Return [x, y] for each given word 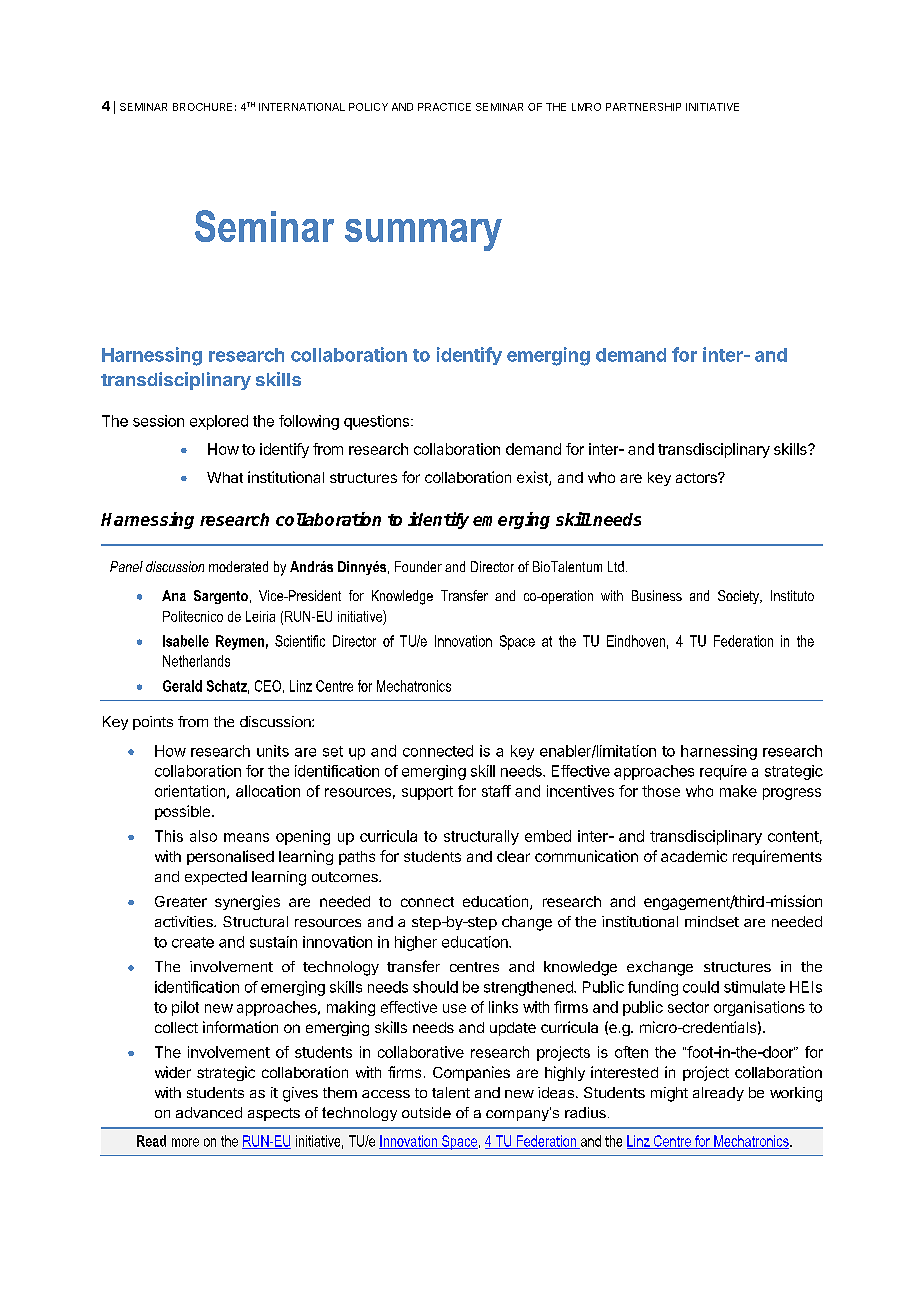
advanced [209, 1112]
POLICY [368, 107]
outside [426, 1112]
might [669, 1094]
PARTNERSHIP [643, 107]
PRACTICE [444, 107]
